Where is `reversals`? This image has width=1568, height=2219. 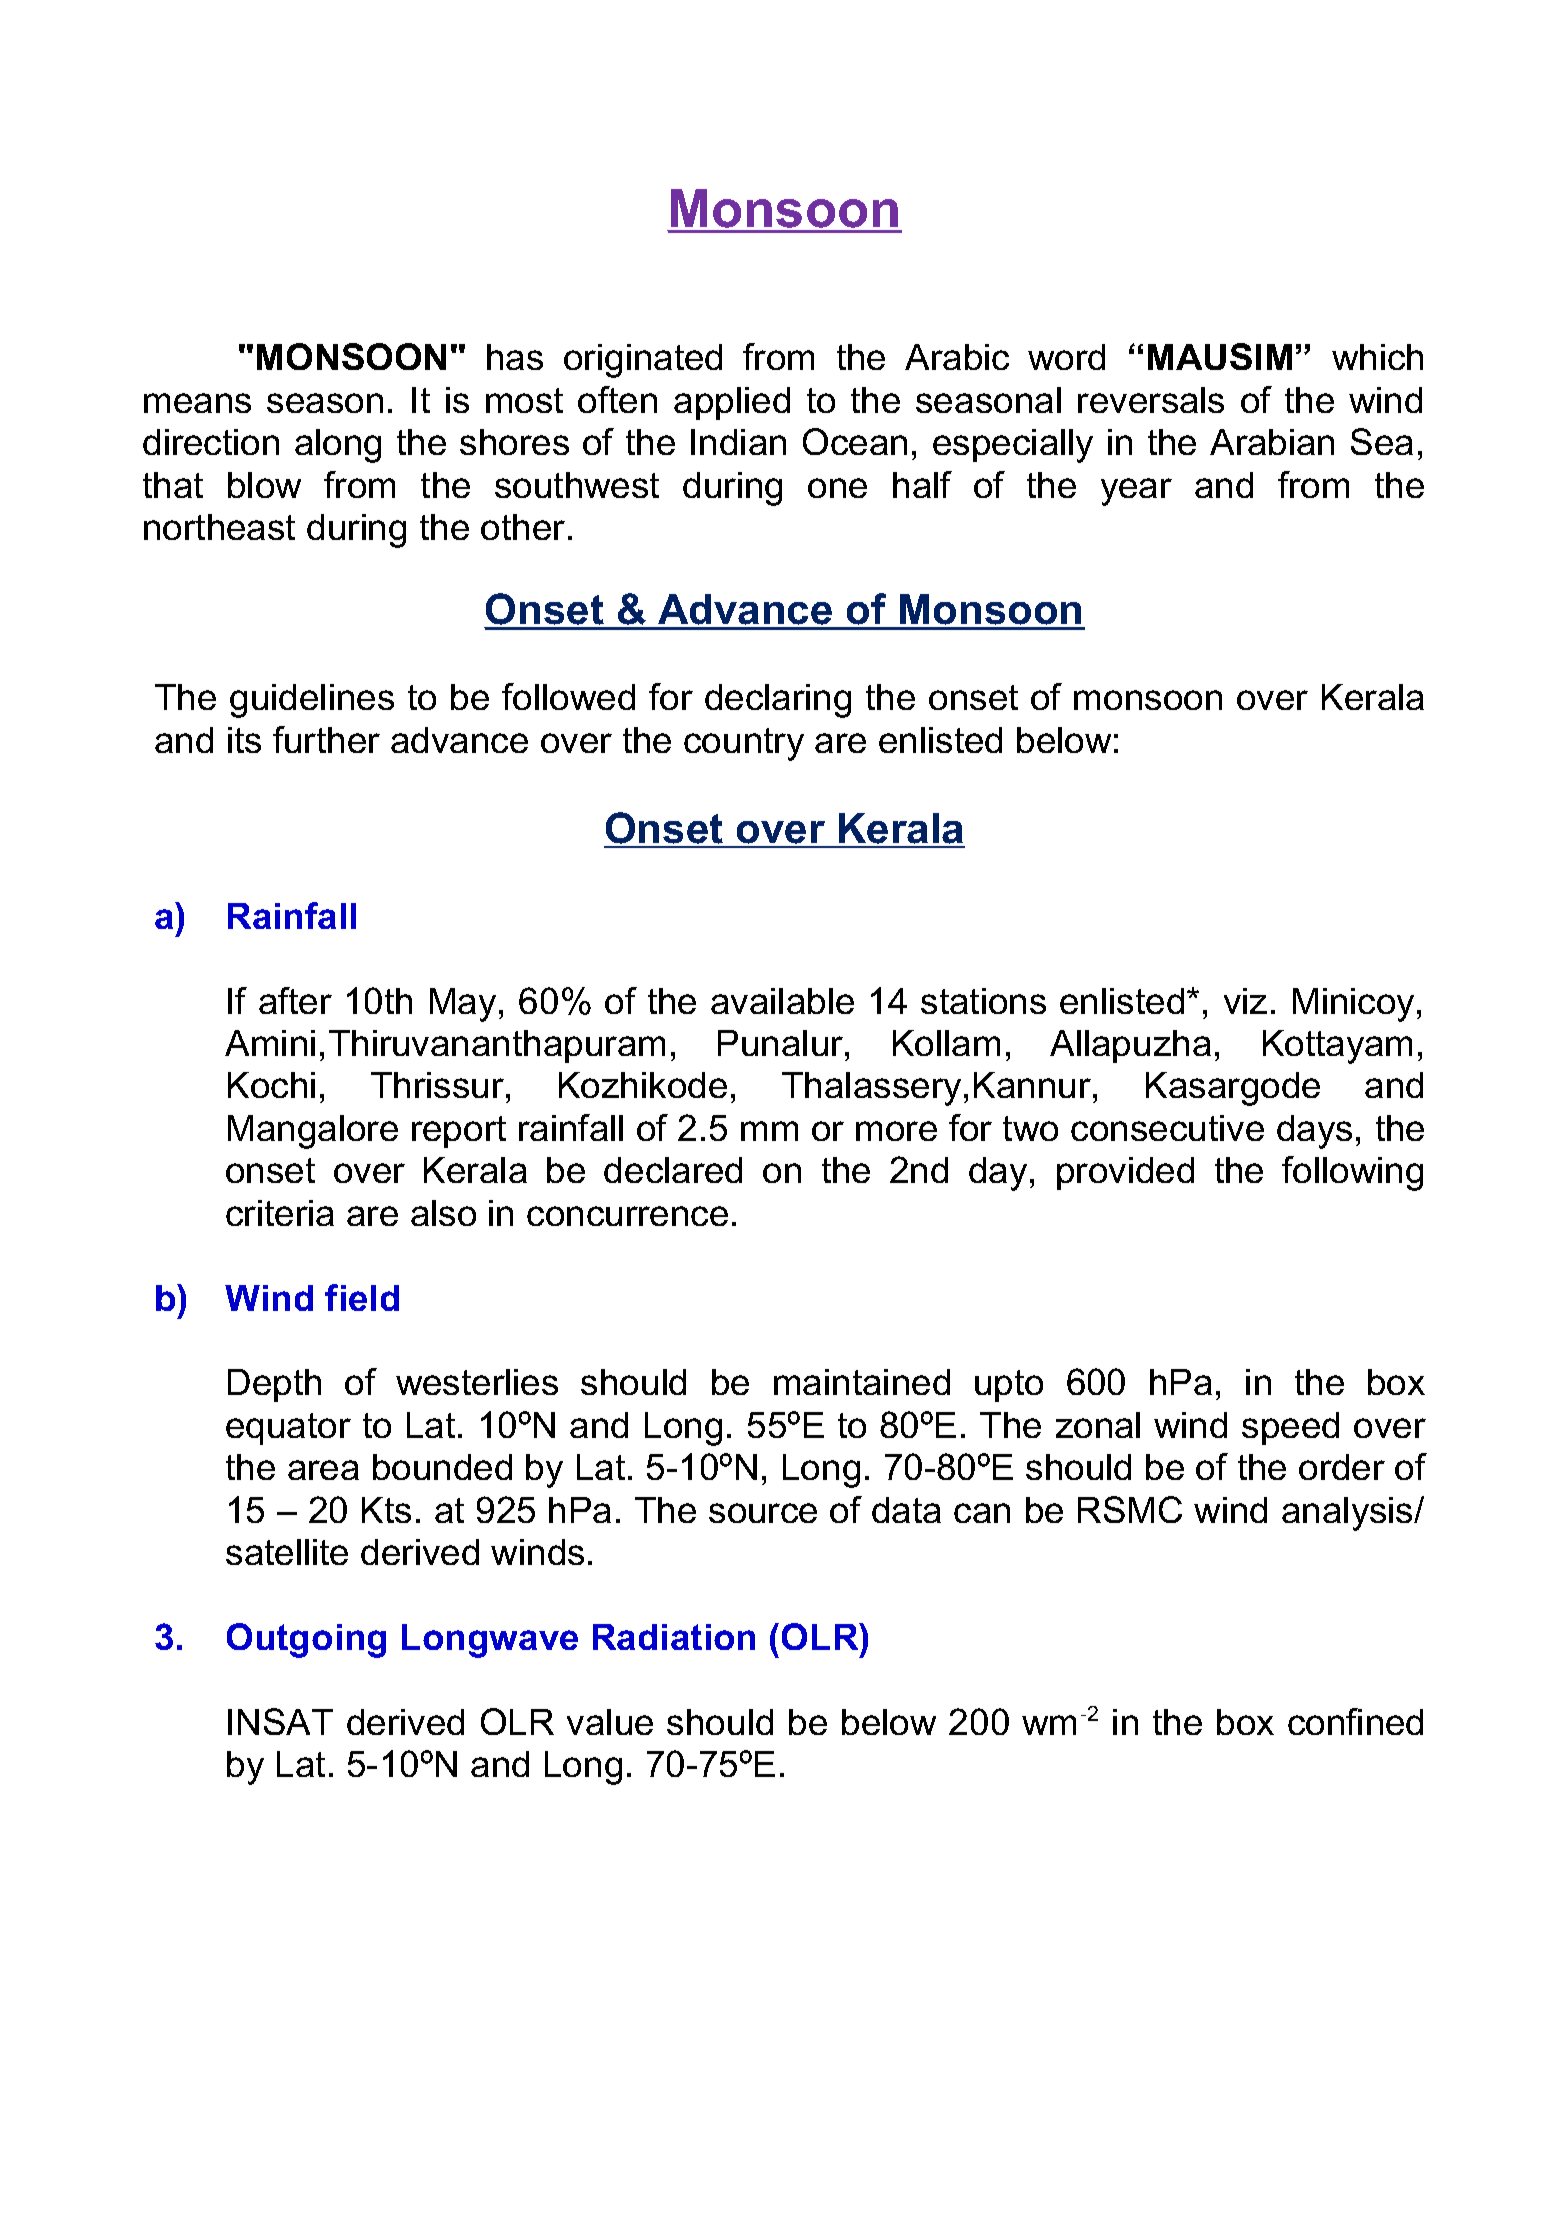
reversals is located at coordinates (1151, 400).
